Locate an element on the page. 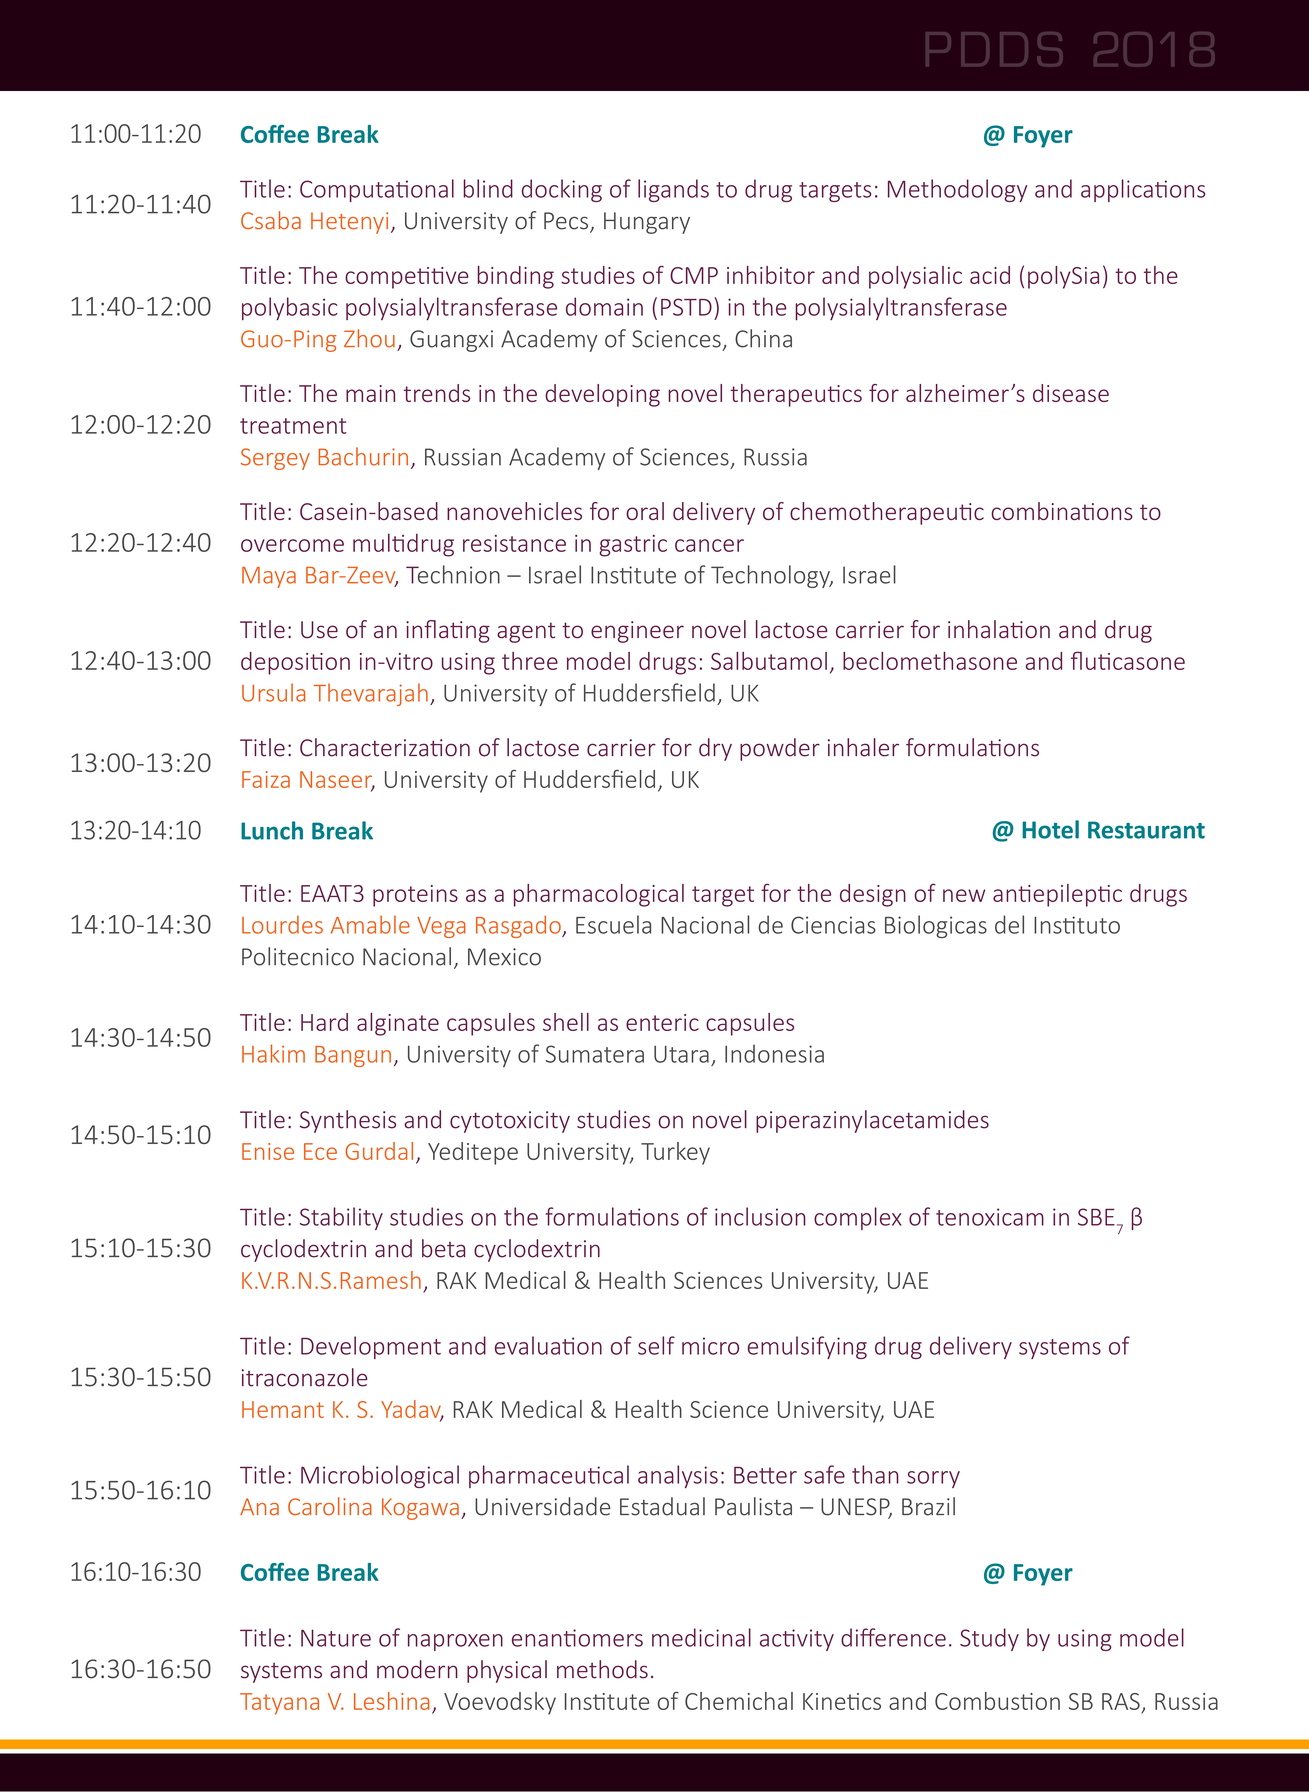  Instituto is located at coordinates (1077, 925).
